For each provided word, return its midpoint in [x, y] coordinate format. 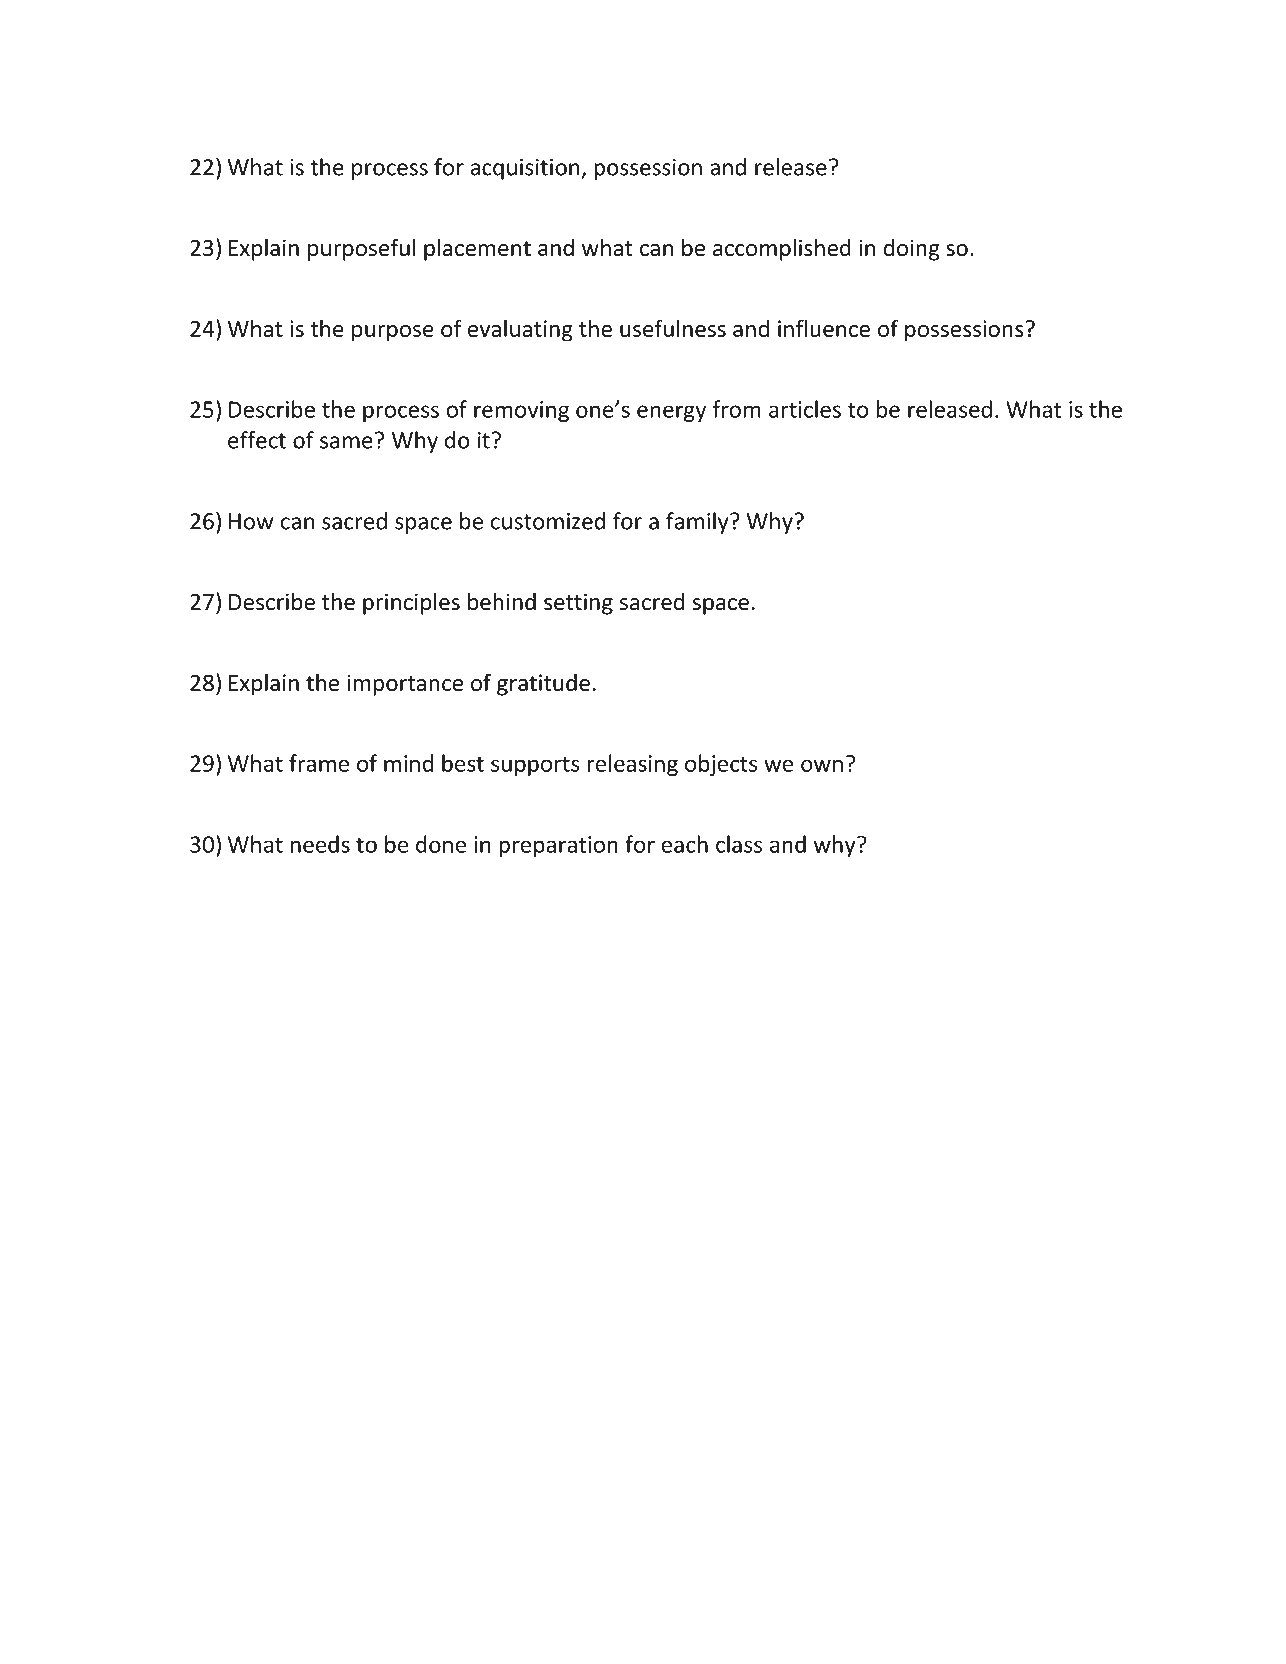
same [346, 442]
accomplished [782, 249]
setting [578, 604]
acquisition [526, 169]
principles [411, 603]
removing [521, 411]
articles [805, 409]
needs [320, 844]
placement [477, 249]
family [698, 523]
